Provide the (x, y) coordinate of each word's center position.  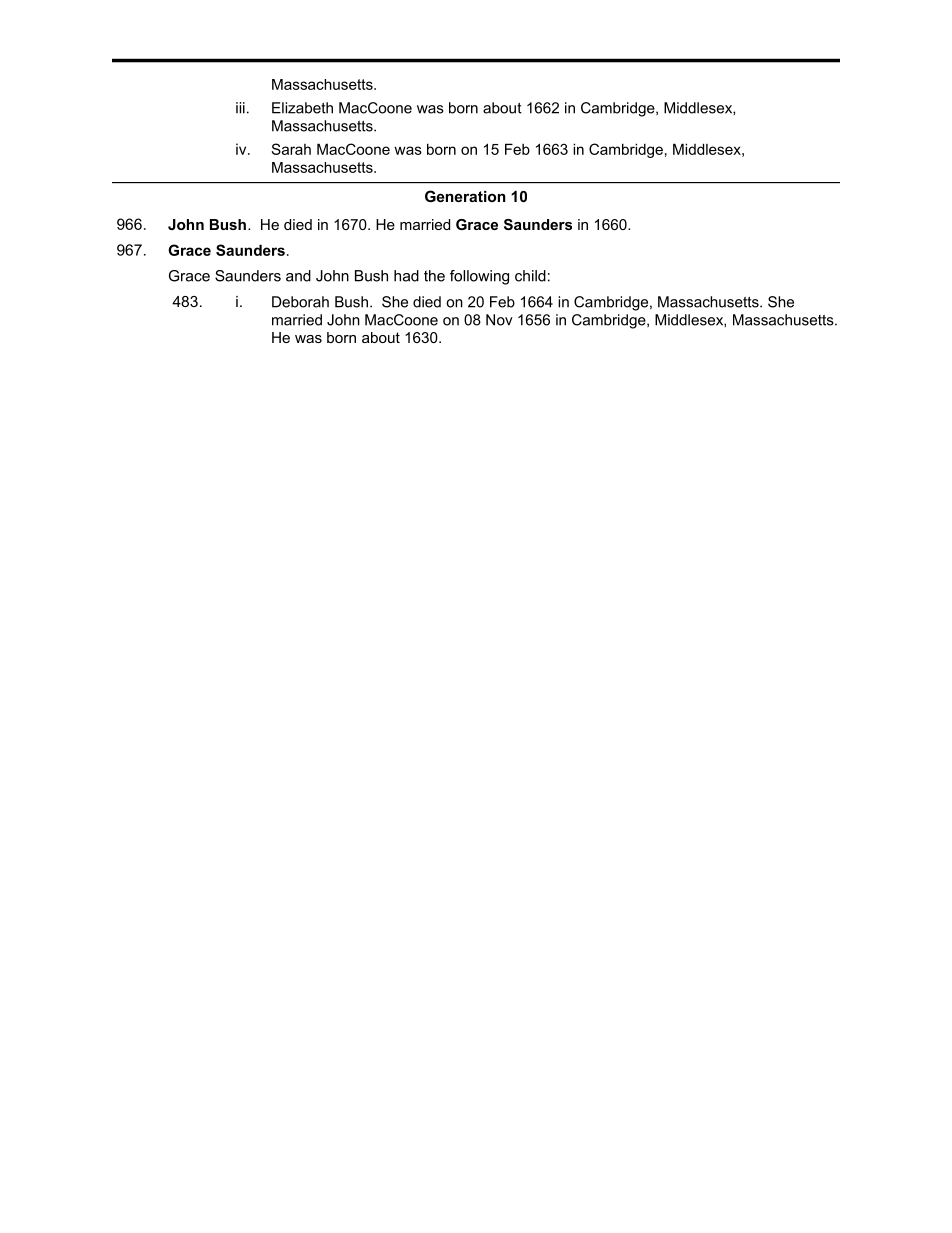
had (406, 276)
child (530, 276)
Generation (465, 196)
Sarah (291, 149)
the (434, 276)
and (298, 276)
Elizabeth (302, 108)
